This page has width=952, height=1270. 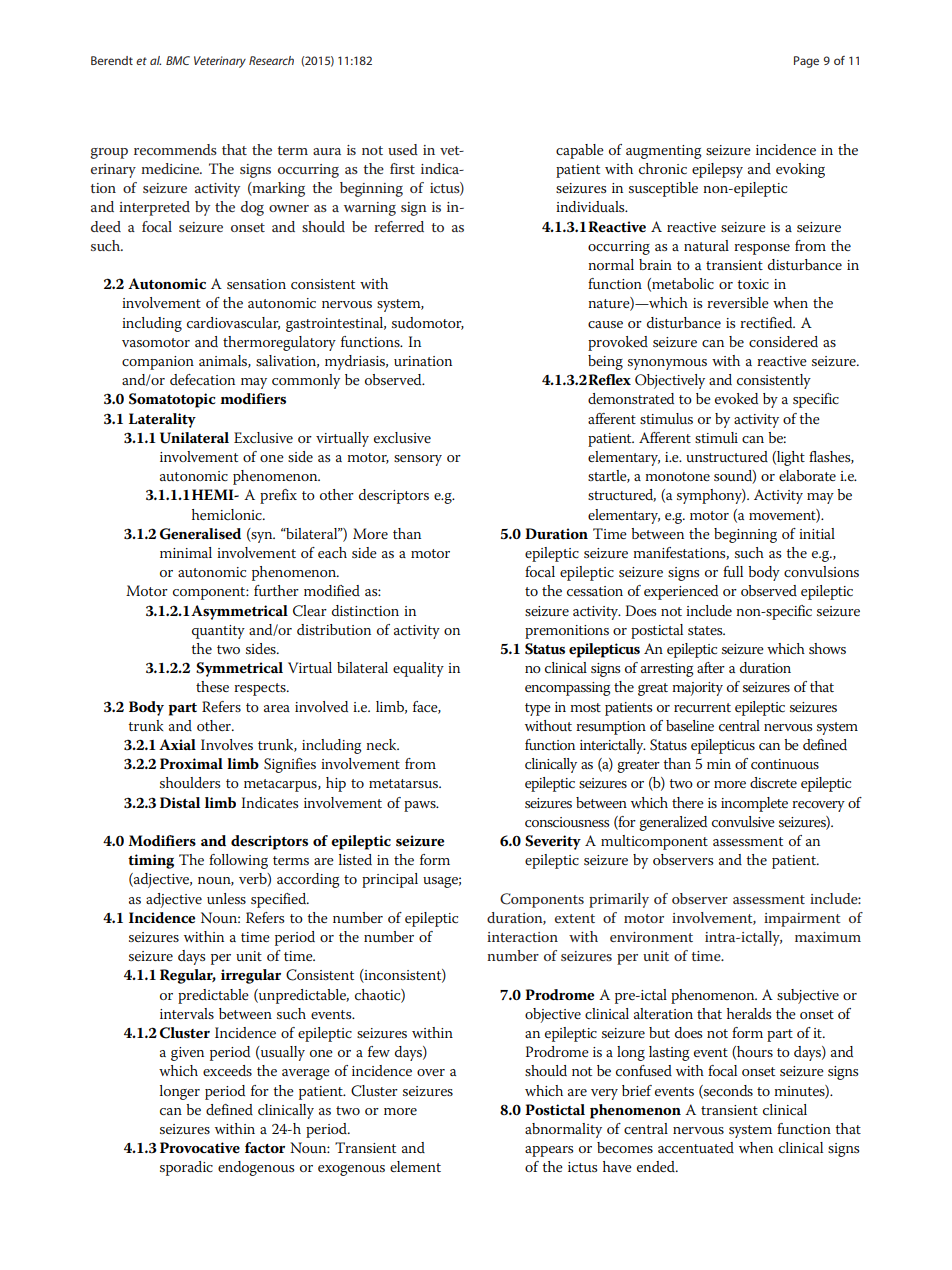 I want to click on appears, so click(x=549, y=1151).
